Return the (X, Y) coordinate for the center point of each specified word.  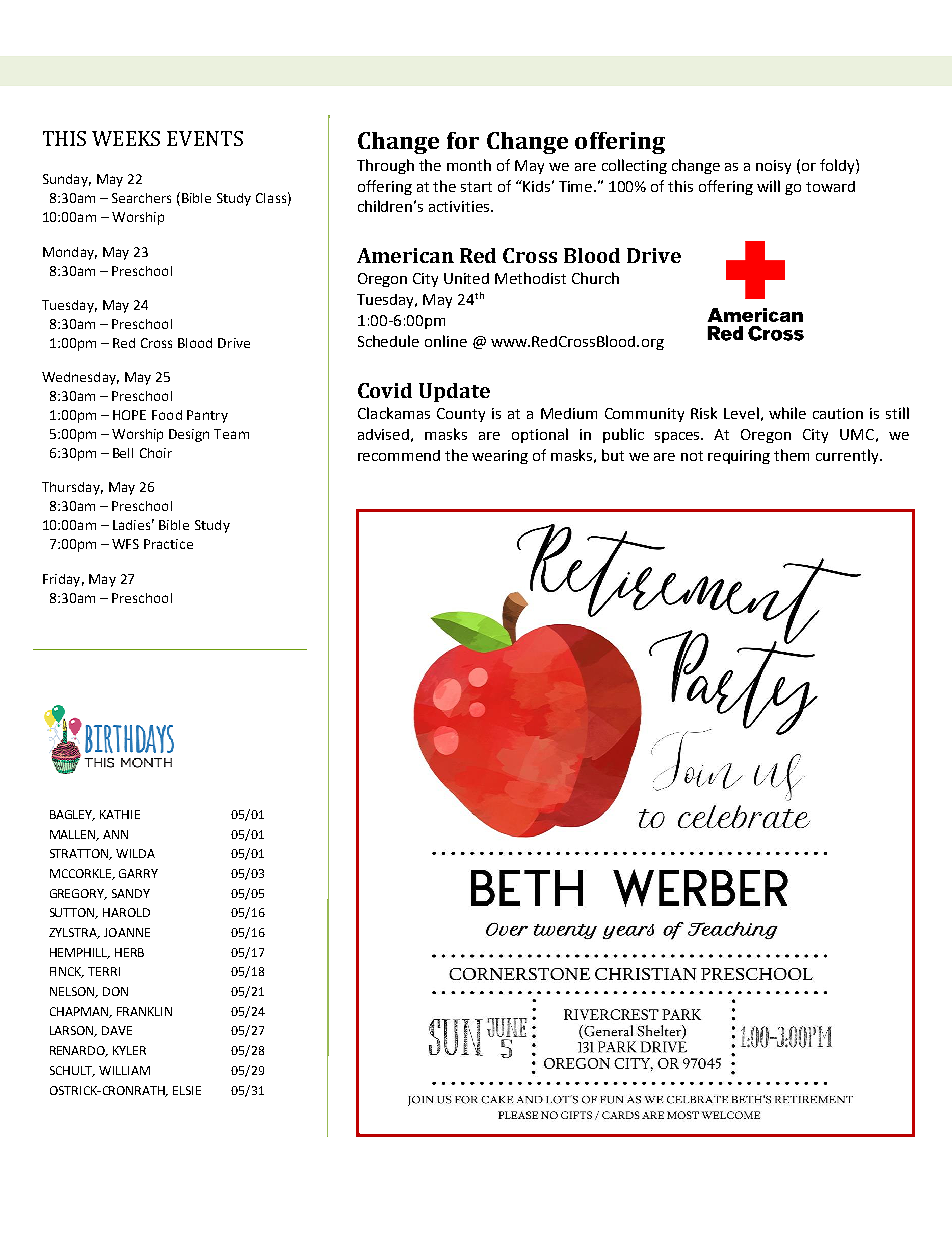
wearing (500, 457)
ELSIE (187, 1090)
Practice (168, 544)
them (791, 455)
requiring (739, 457)
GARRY (138, 873)
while (787, 413)
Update (454, 392)
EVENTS (205, 138)
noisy (773, 167)
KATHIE (120, 814)
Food (167, 415)
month (469, 165)
